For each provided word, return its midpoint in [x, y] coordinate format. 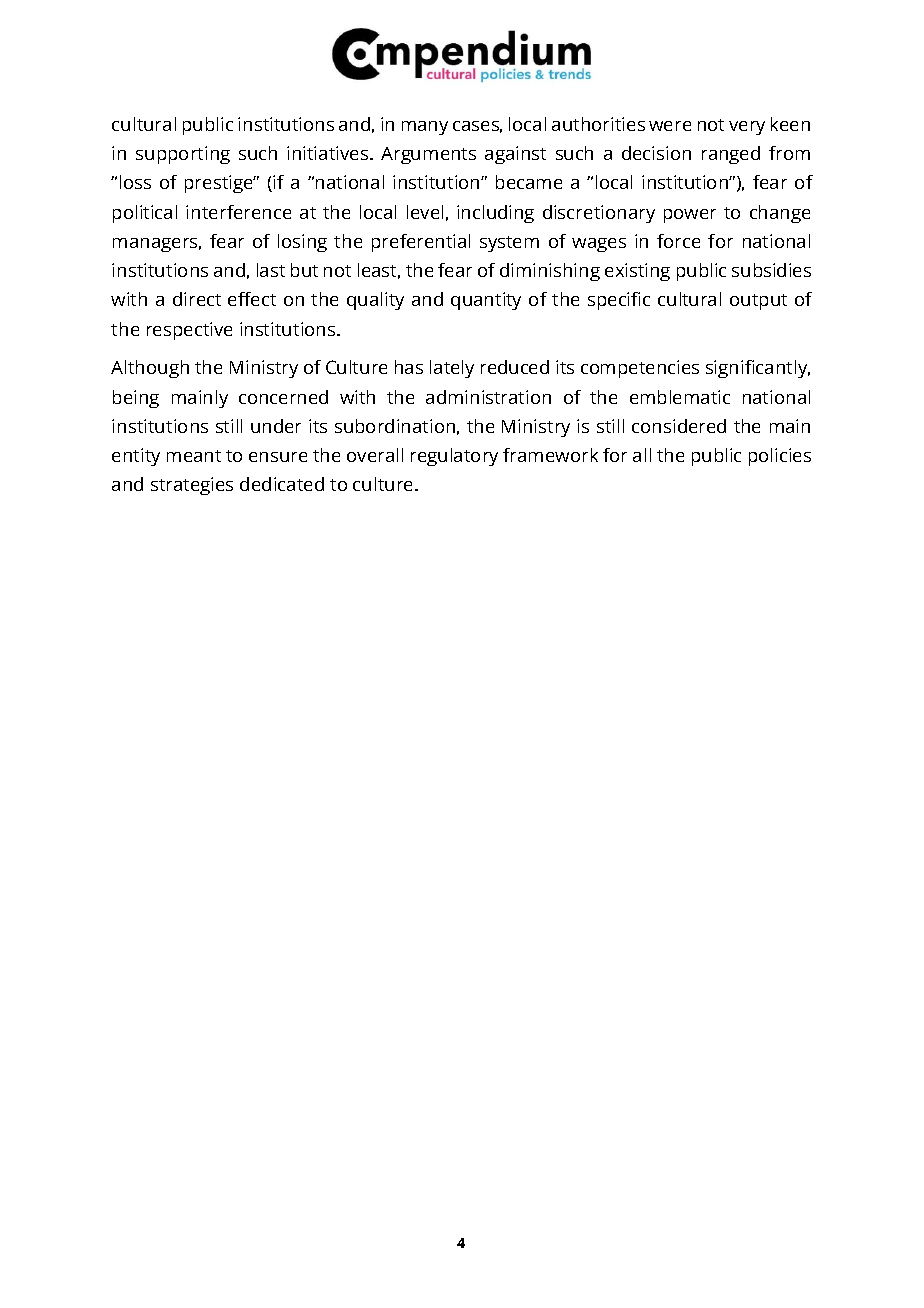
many [425, 128]
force [678, 241]
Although [150, 369]
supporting [183, 155]
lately [452, 369]
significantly [758, 369]
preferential [421, 243]
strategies [192, 486]
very [747, 128]
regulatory [454, 457]
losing [302, 243]
